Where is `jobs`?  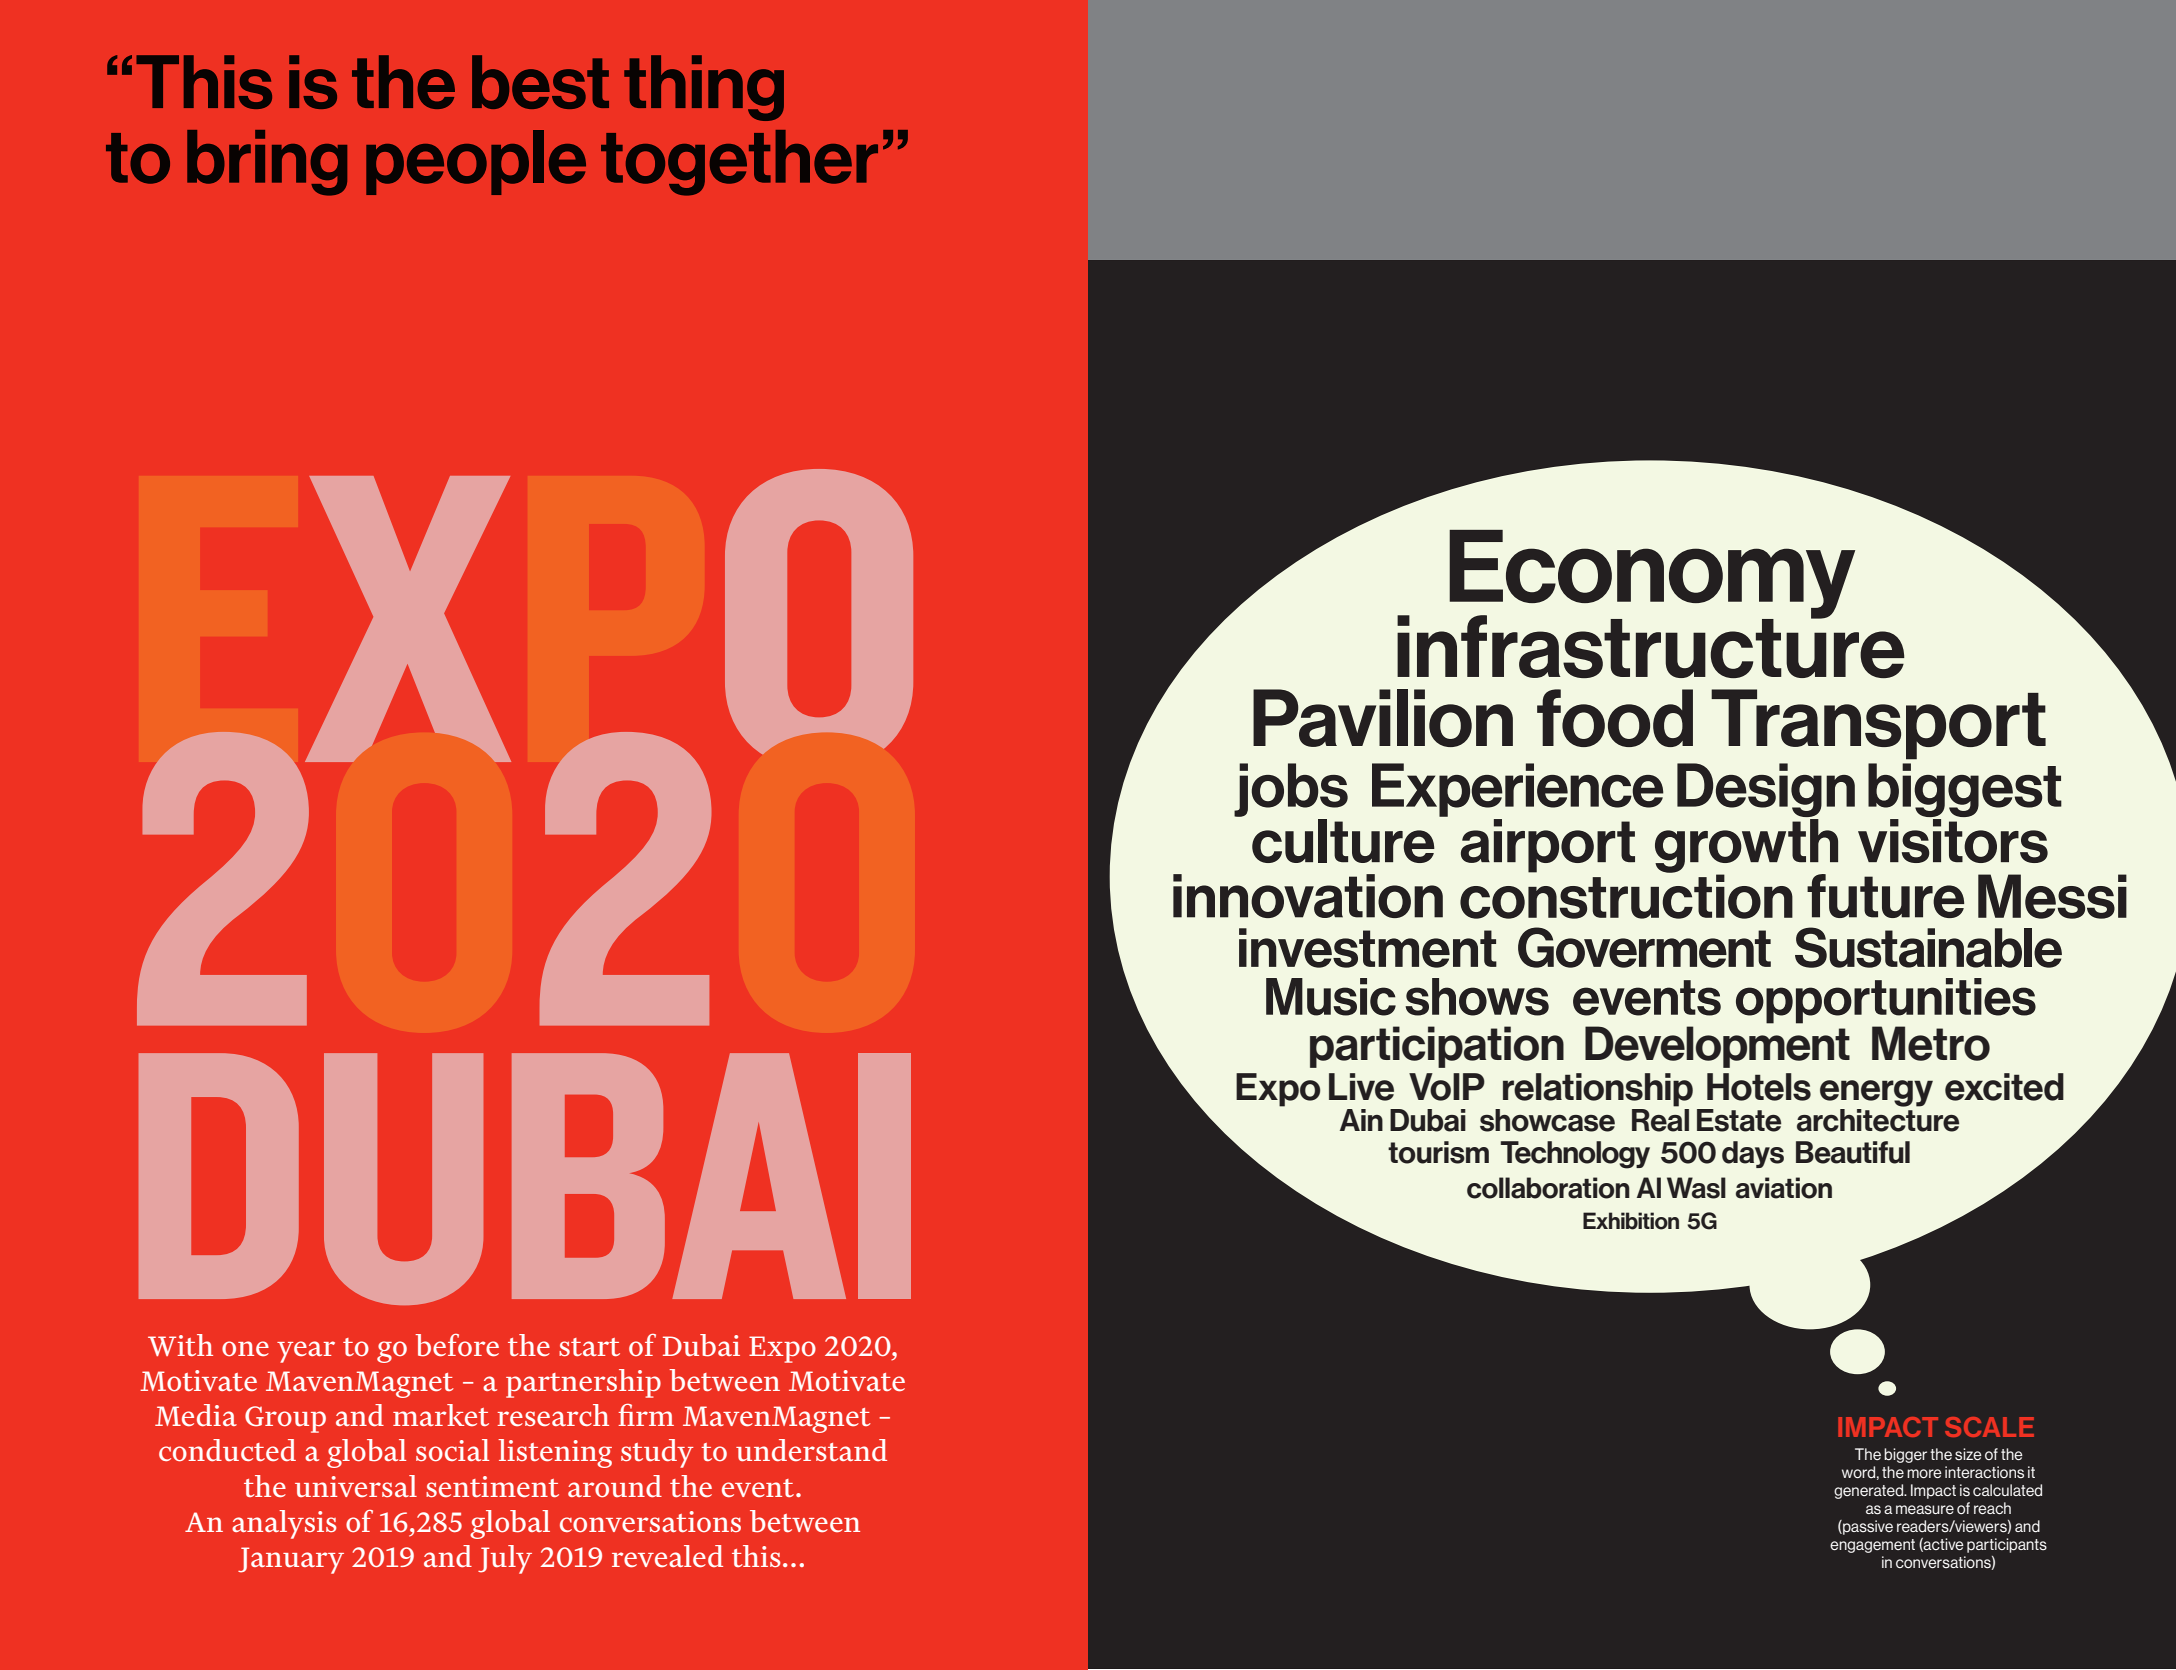
jobs is located at coordinates (1291, 790).
